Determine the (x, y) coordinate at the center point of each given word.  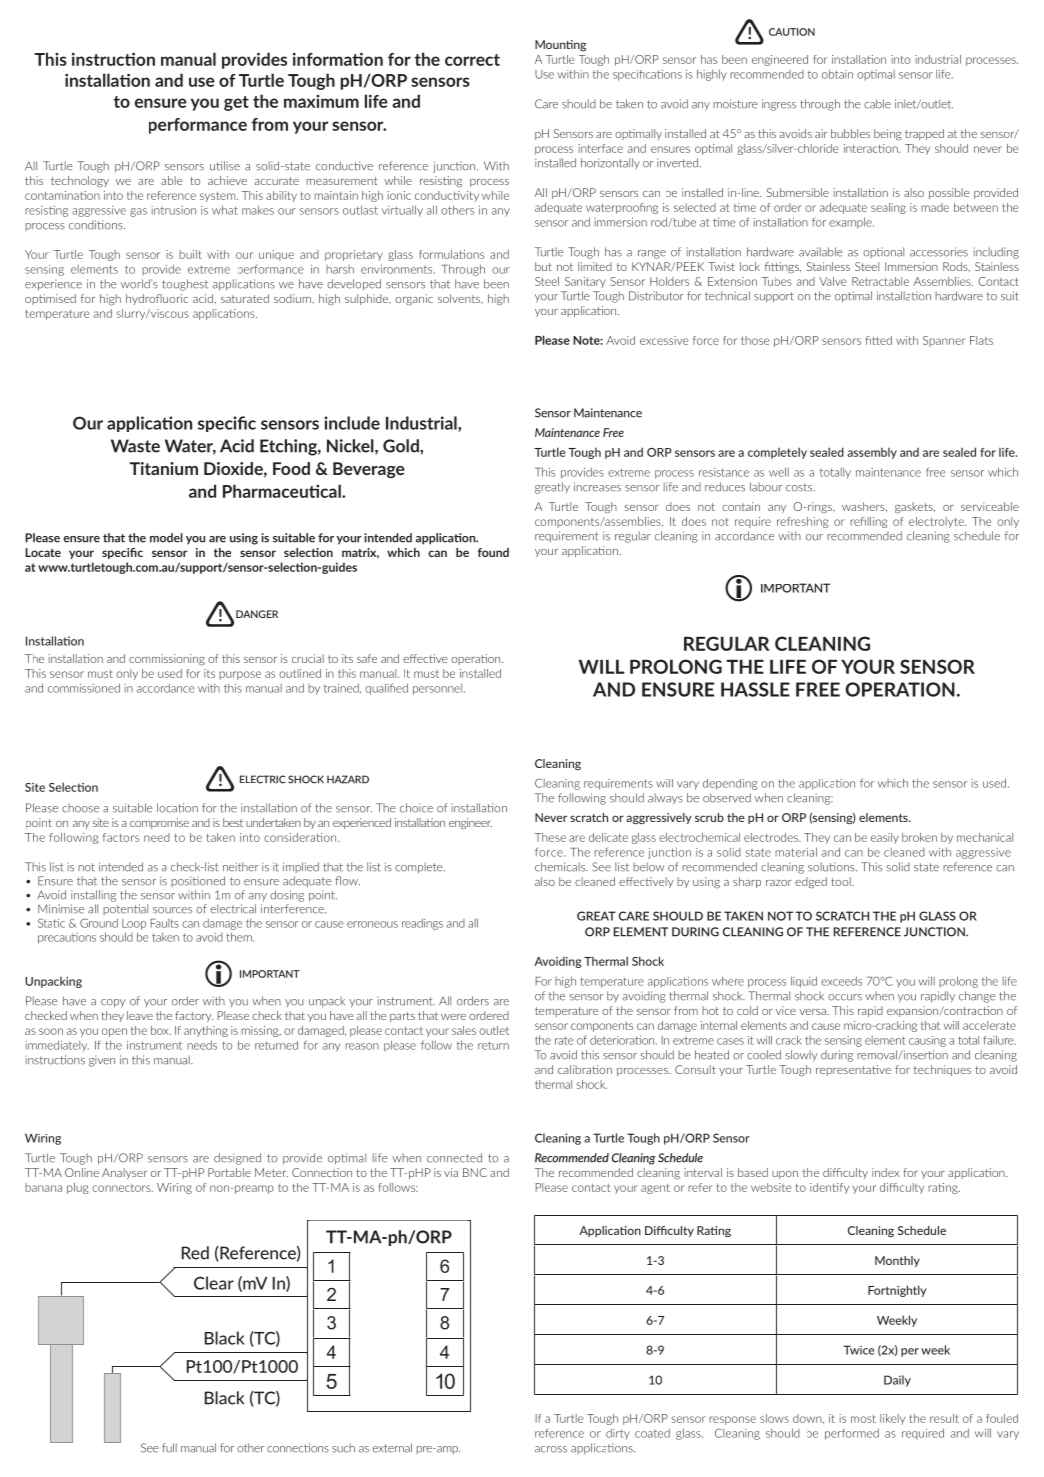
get (236, 103)
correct (472, 60)
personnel (439, 689)
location (177, 808)
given (102, 1061)
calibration (585, 1069)
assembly (872, 453)
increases (597, 487)
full (169, 1448)
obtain (837, 74)
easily (885, 838)
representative (853, 1070)
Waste (135, 446)
